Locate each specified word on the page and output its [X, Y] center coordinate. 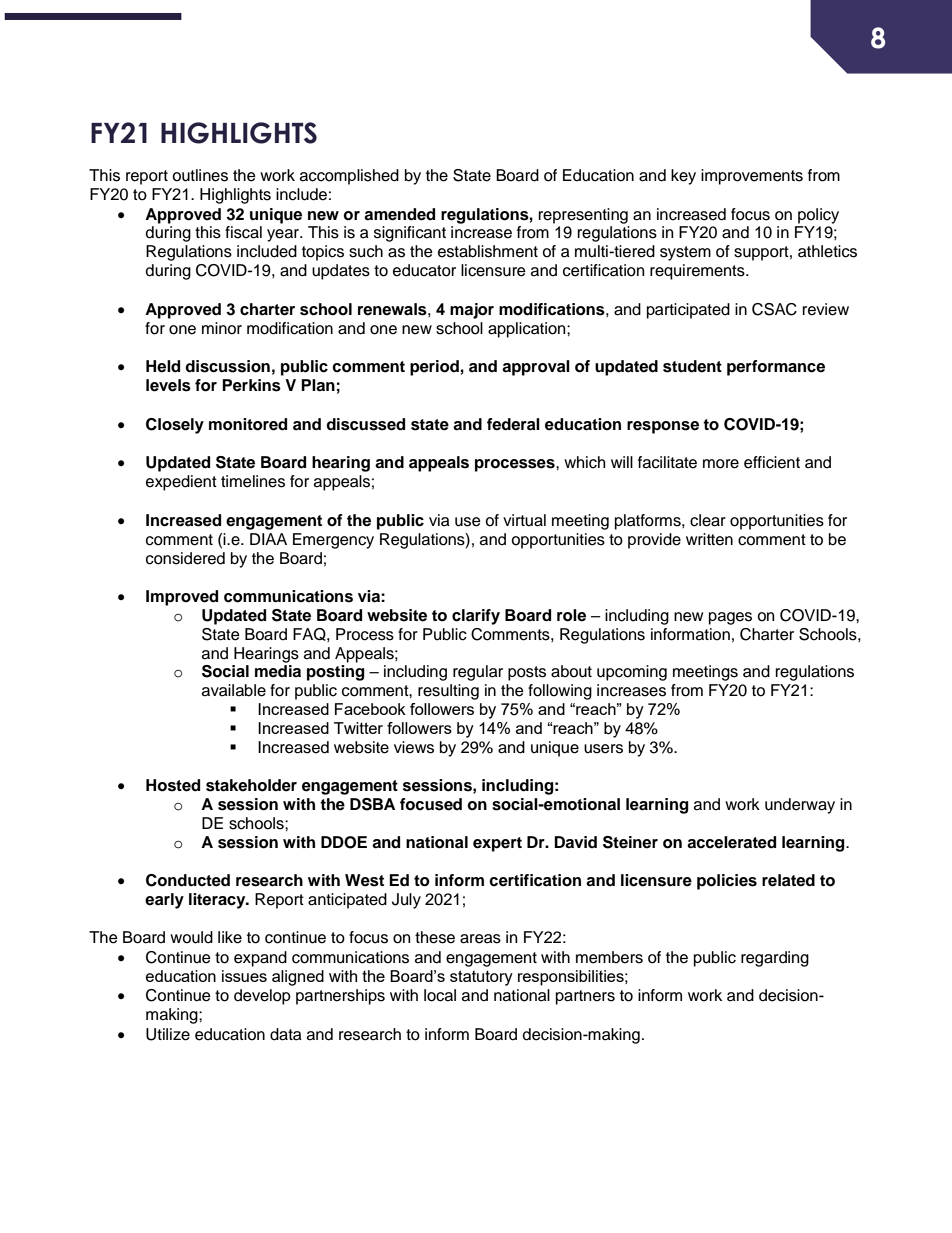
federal [513, 424]
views [414, 747]
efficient [772, 462]
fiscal [243, 232]
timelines [253, 481]
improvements [752, 177]
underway [800, 806]
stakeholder [251, 785]
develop [262, 997]
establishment [488, 251]
